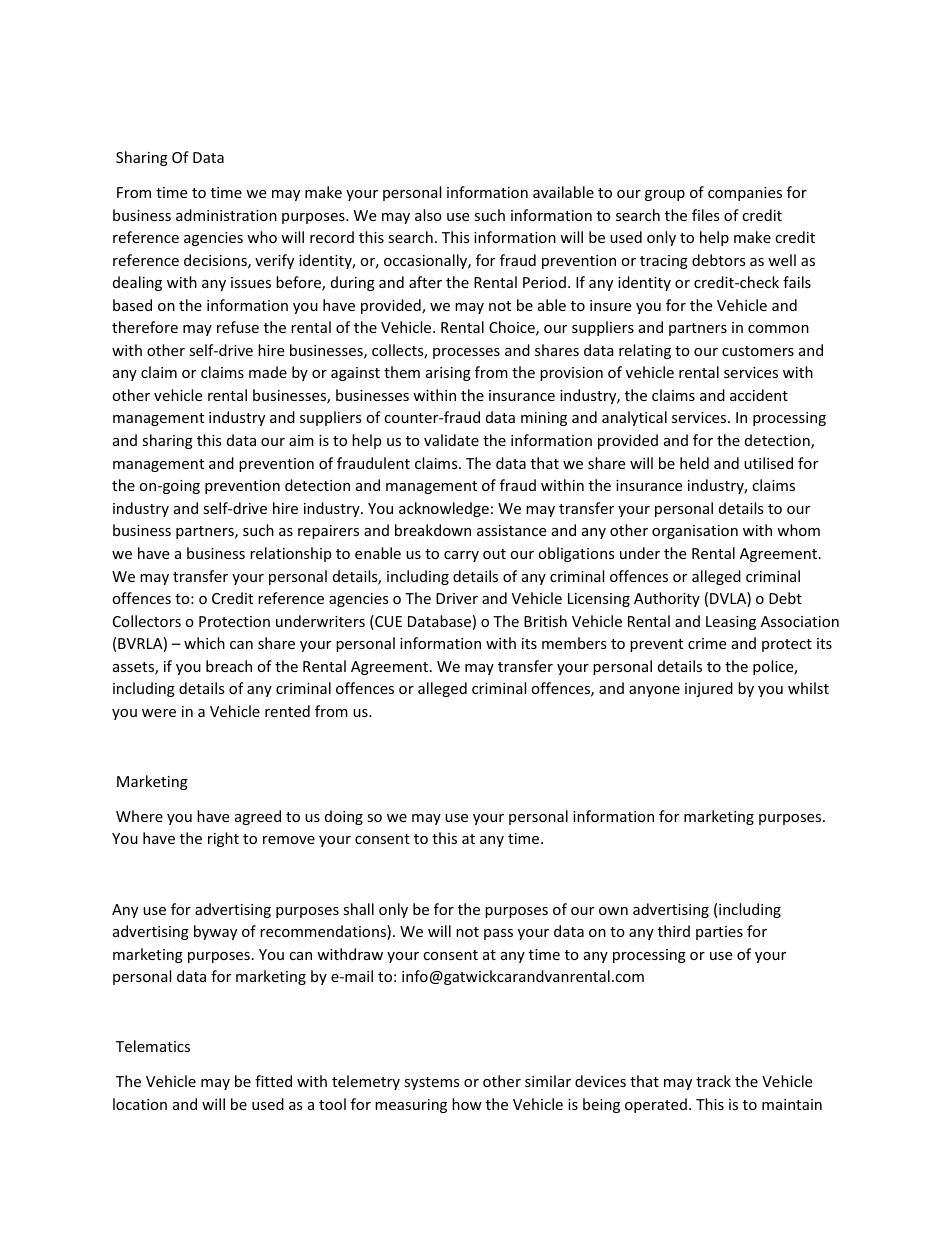 The height and width of the document is (1233, 952). Describe the element at coordinates (273, 1081) in the document. I see `fitted` at that location.
